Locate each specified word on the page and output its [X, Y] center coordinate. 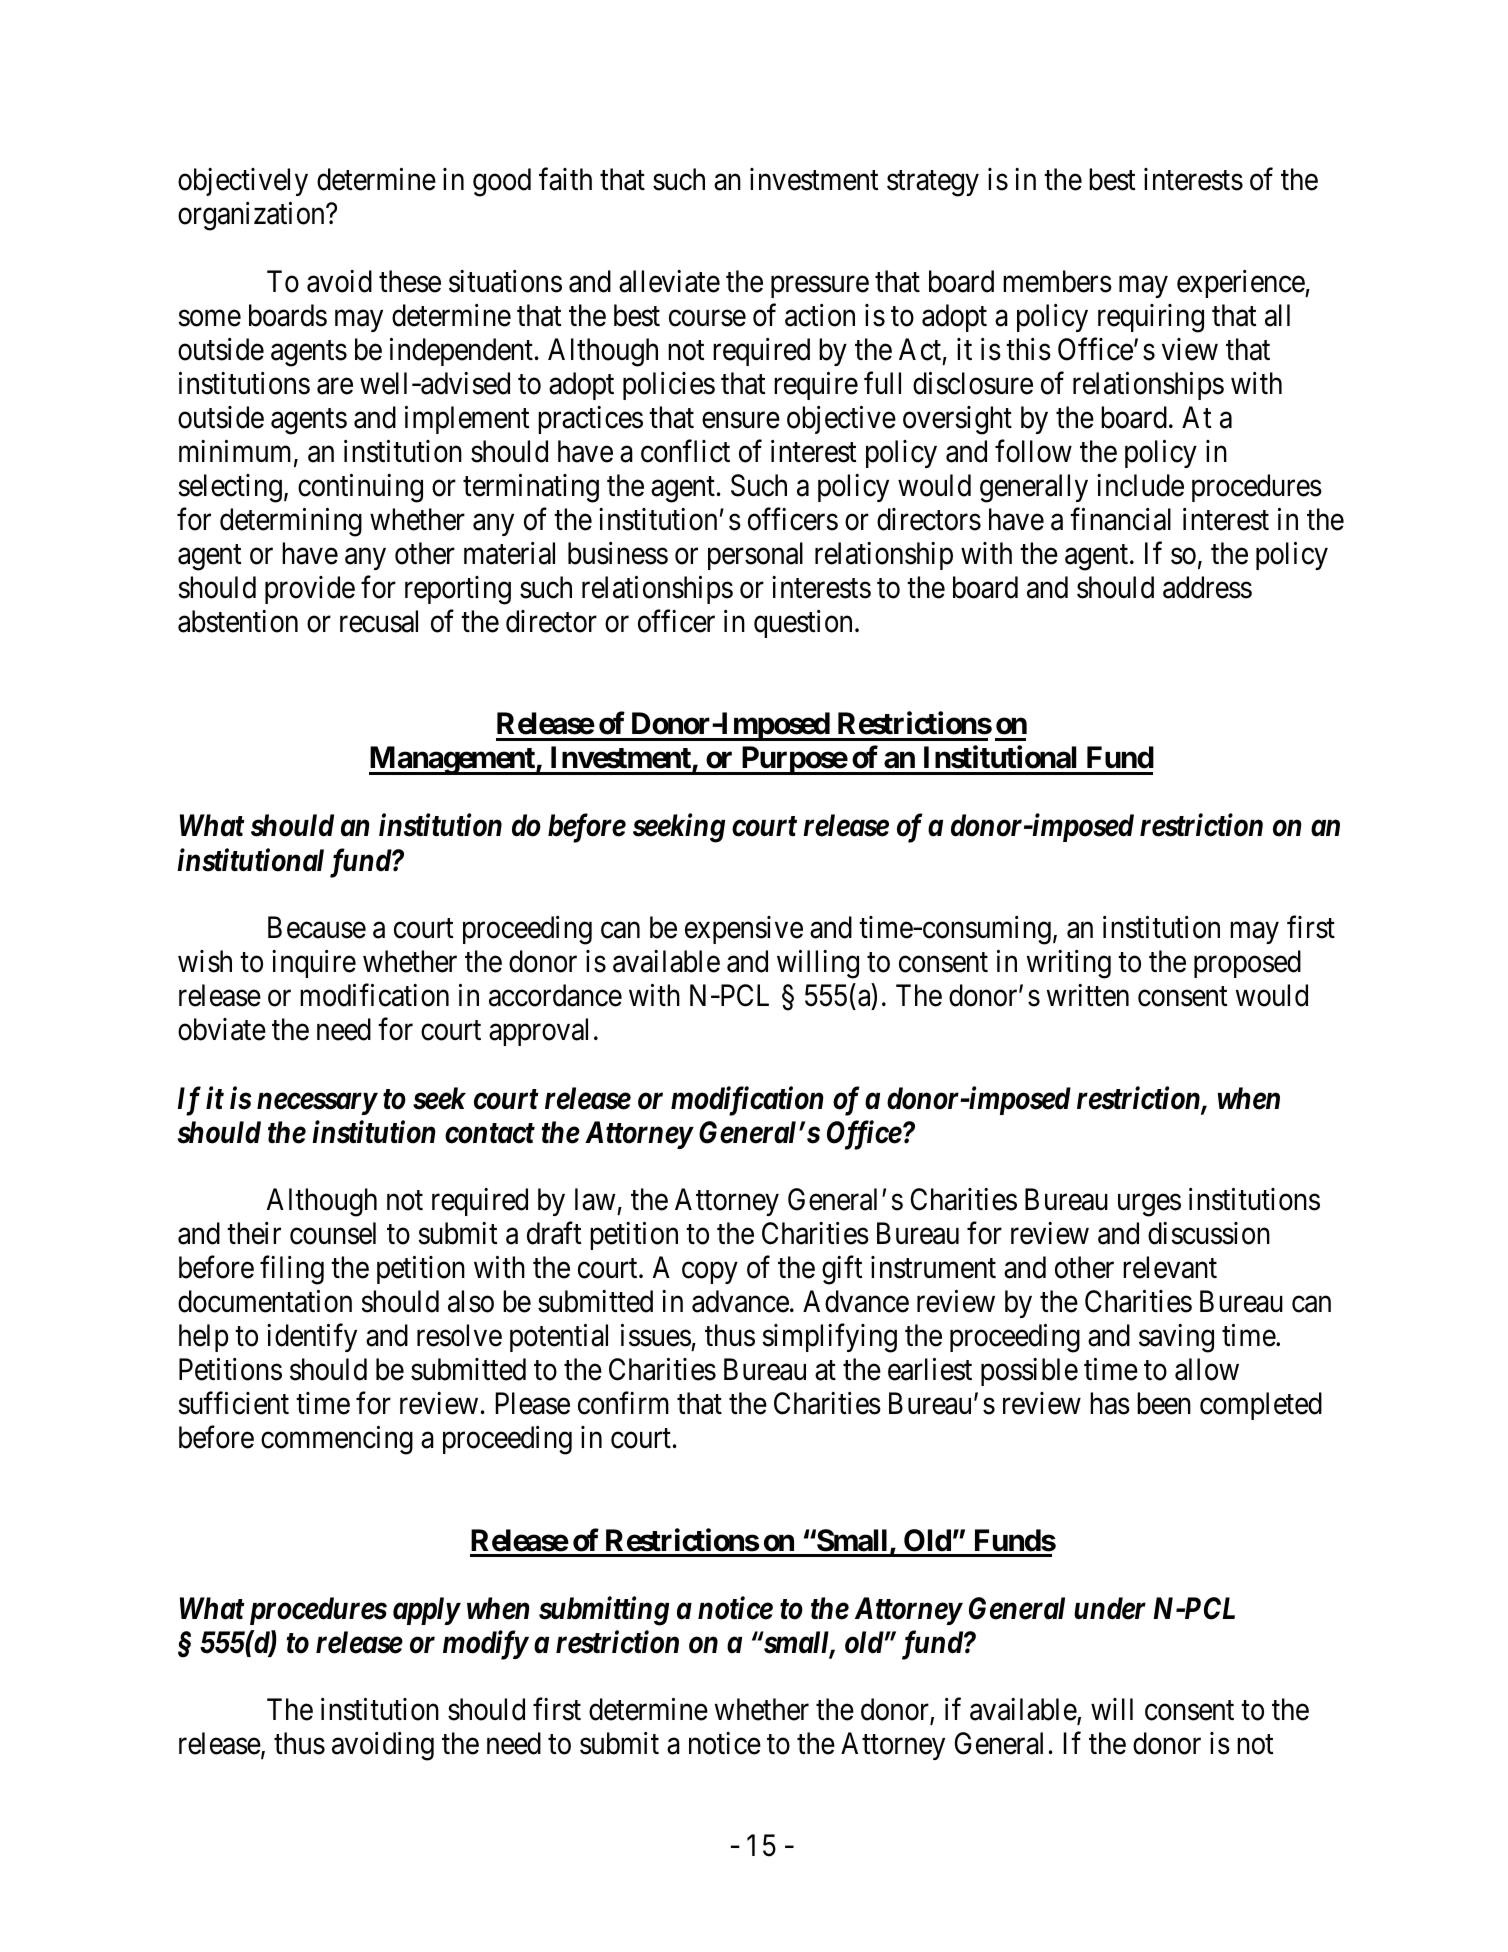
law [595, 1199]
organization [252, 216]
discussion [1209, 1233]
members [1057, 281]
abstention [238, 621]
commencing [337, 1440]
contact [490, 1133]
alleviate [669, 281]
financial [1120, 519]
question [803, 624]
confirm [623, 1403]
